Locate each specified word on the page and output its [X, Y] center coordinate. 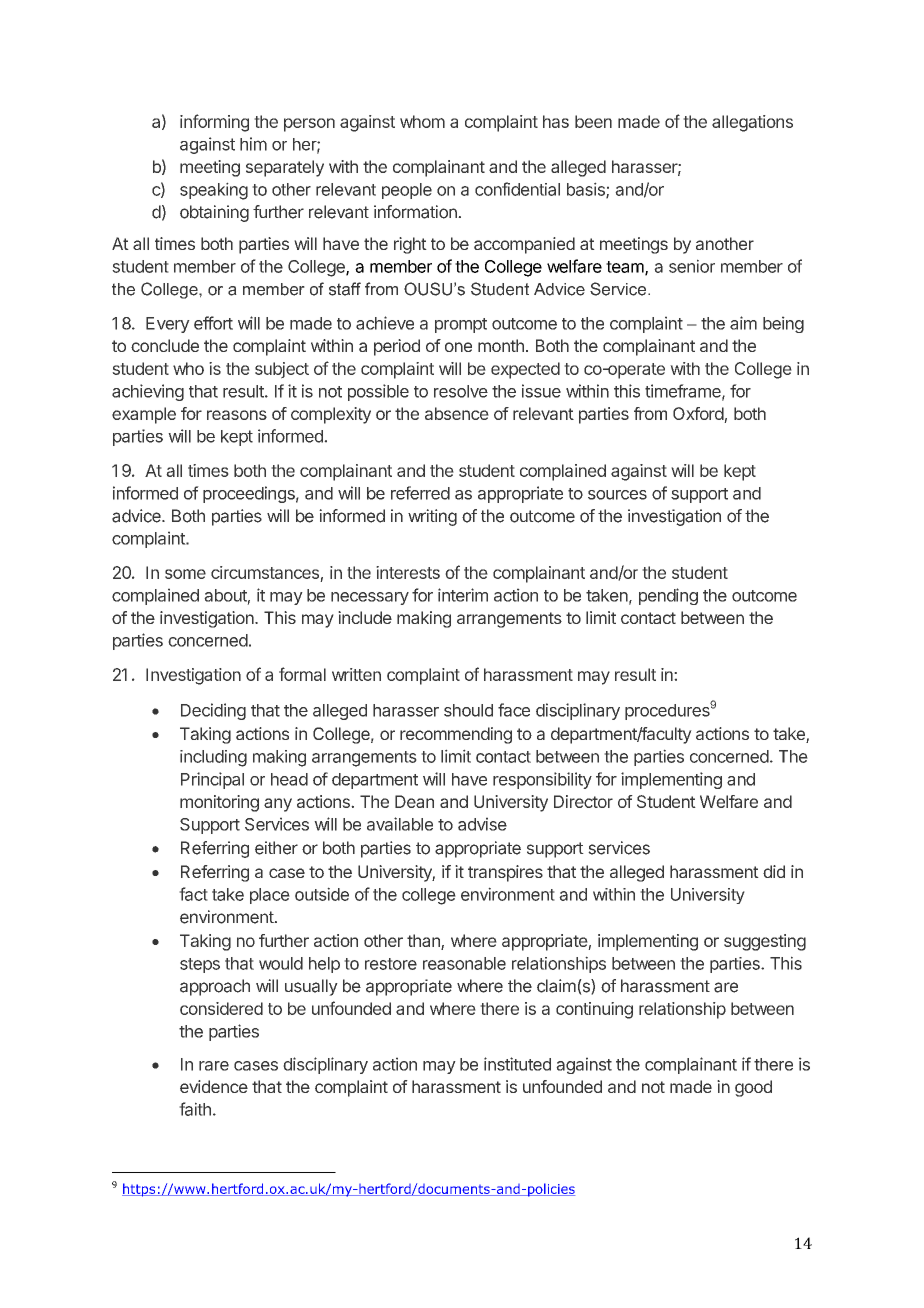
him [253, 144]
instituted [517, 1064]
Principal [212, 780]
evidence [214, 1086]
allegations [752, 123]
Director [583, 801]
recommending [456, 735]
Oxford [699, 415]
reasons [237, 415]
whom [422, 121]
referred [420, 493]
